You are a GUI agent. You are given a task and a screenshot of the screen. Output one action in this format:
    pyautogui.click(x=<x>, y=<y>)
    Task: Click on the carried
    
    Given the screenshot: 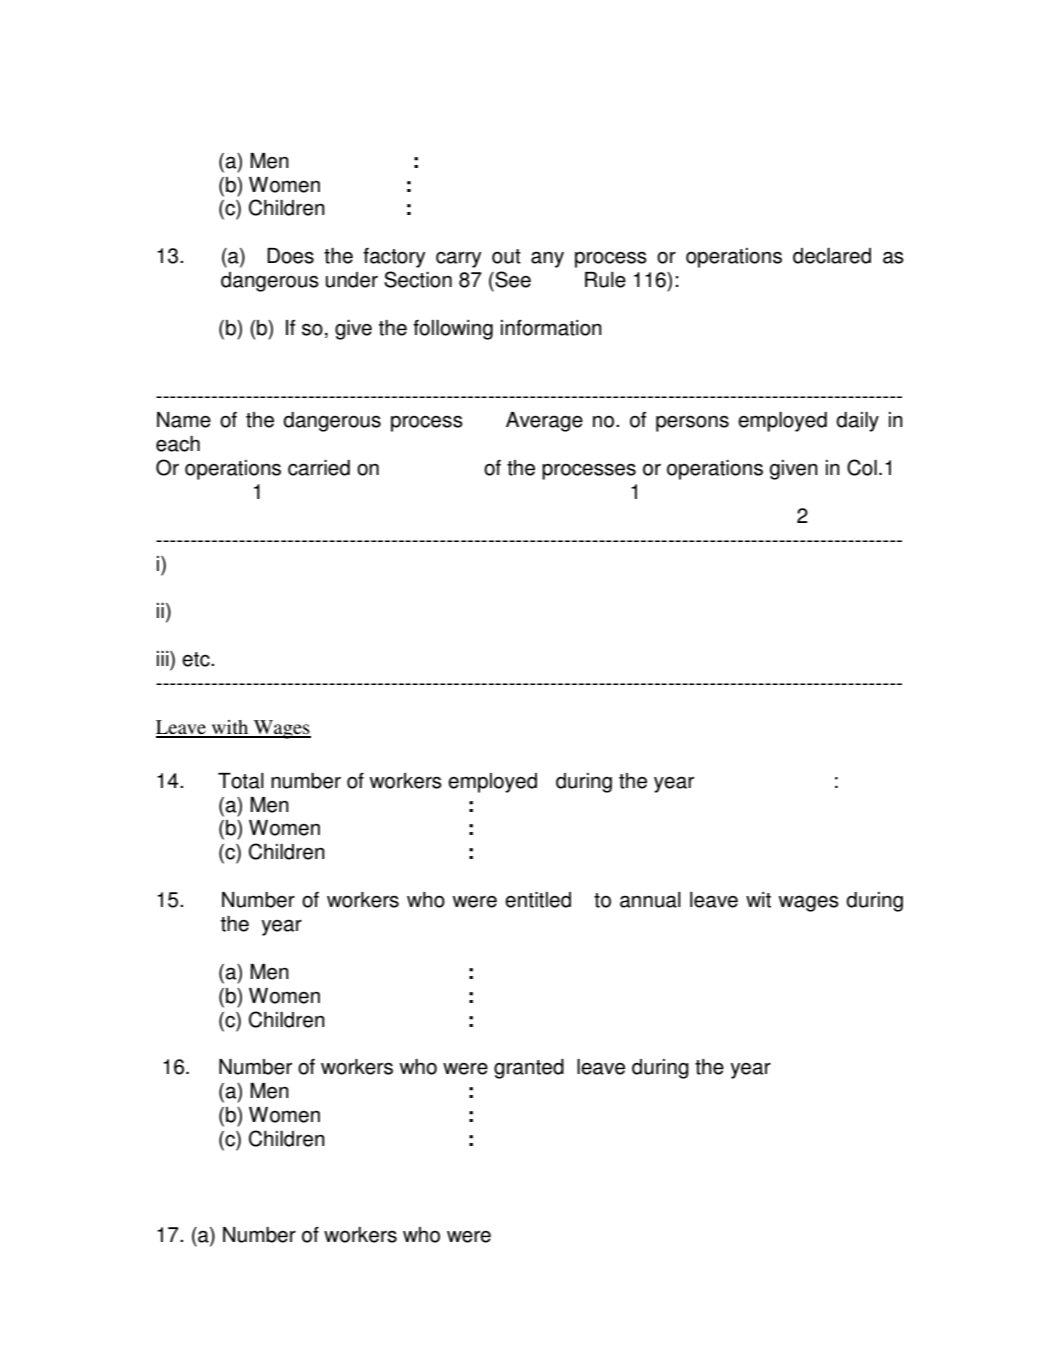 What is the action you would take?
    pyautogui.click(x=319, y=468)
